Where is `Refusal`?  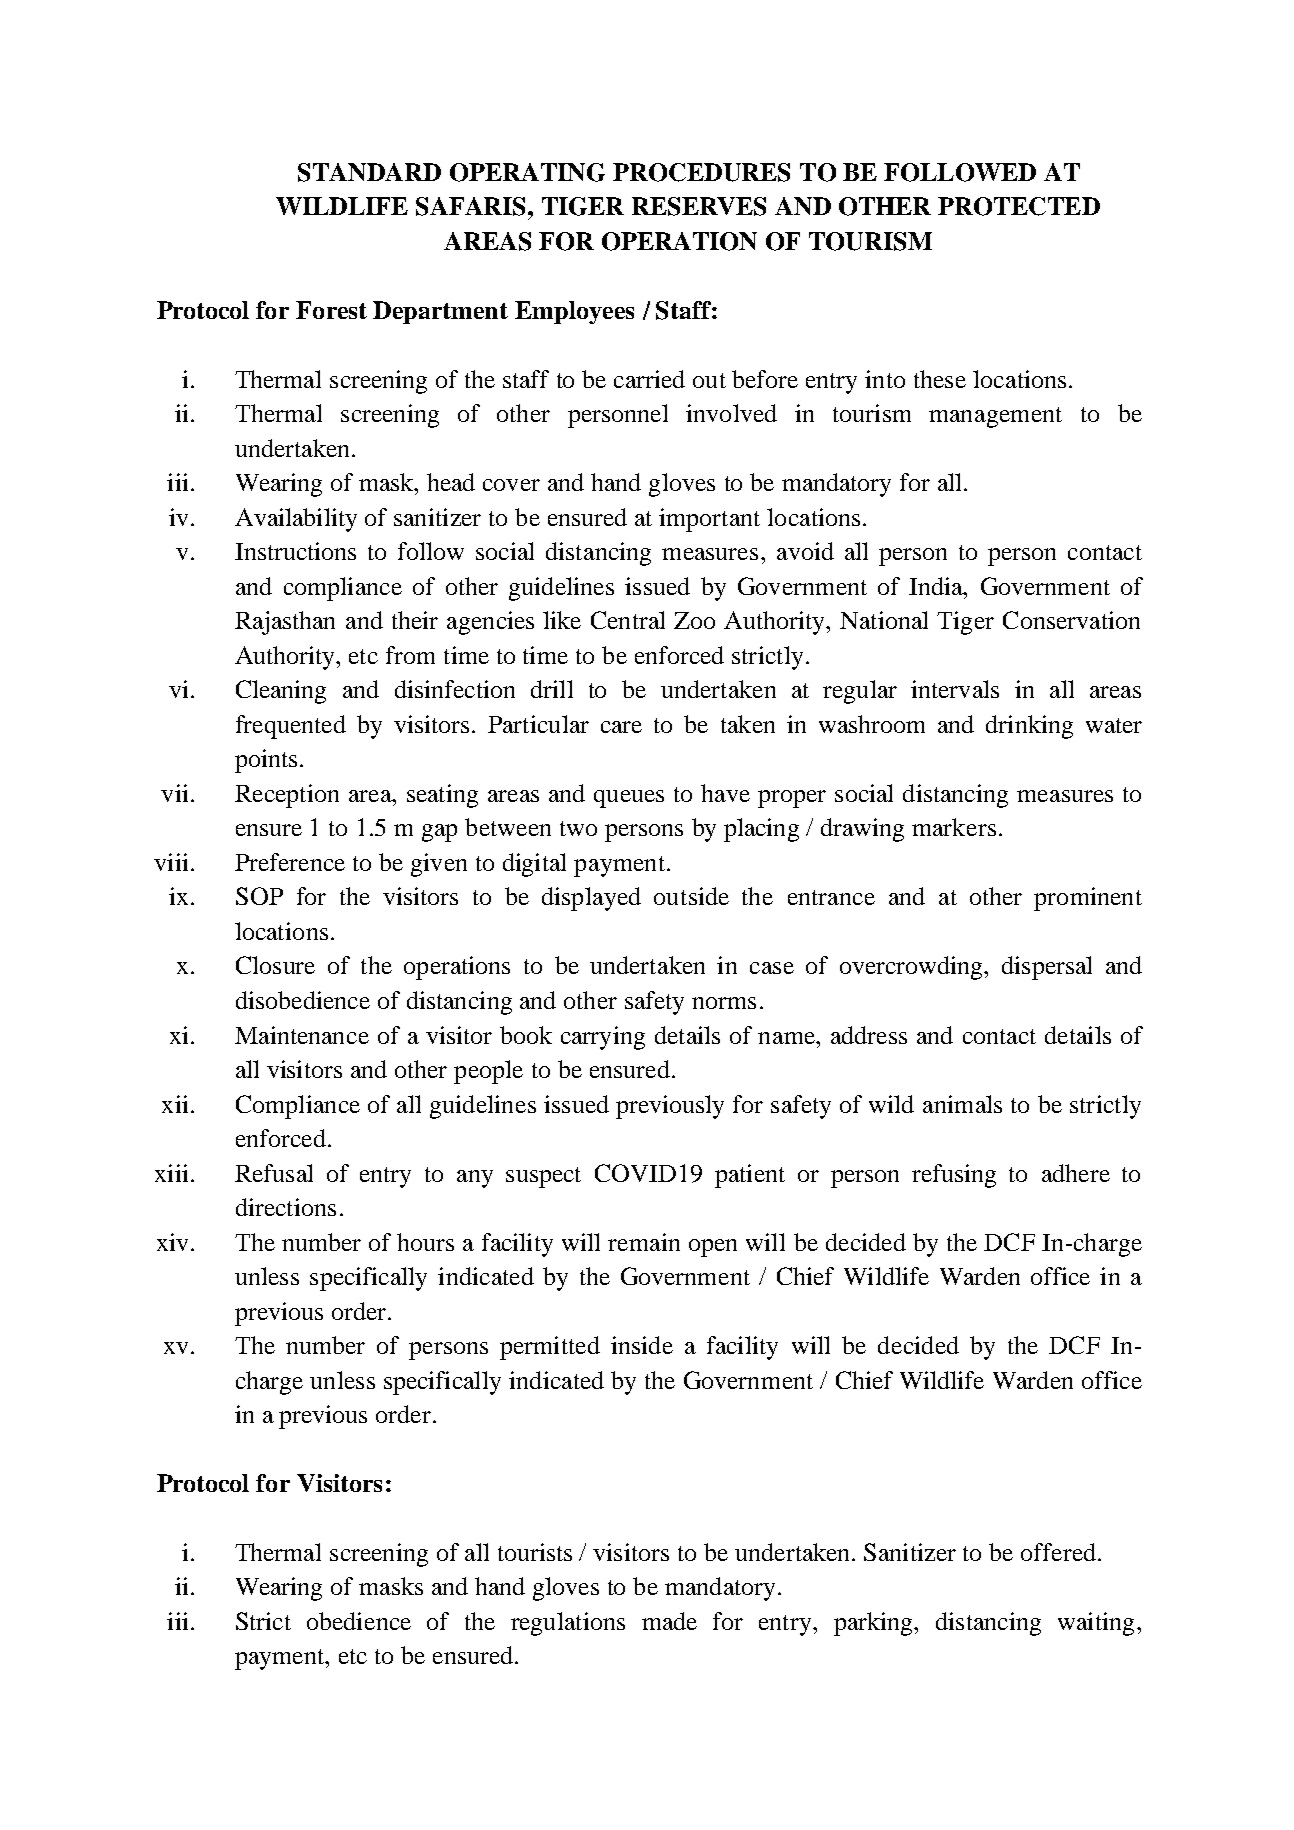
Refusal is located at coordinates (274, 1173).
